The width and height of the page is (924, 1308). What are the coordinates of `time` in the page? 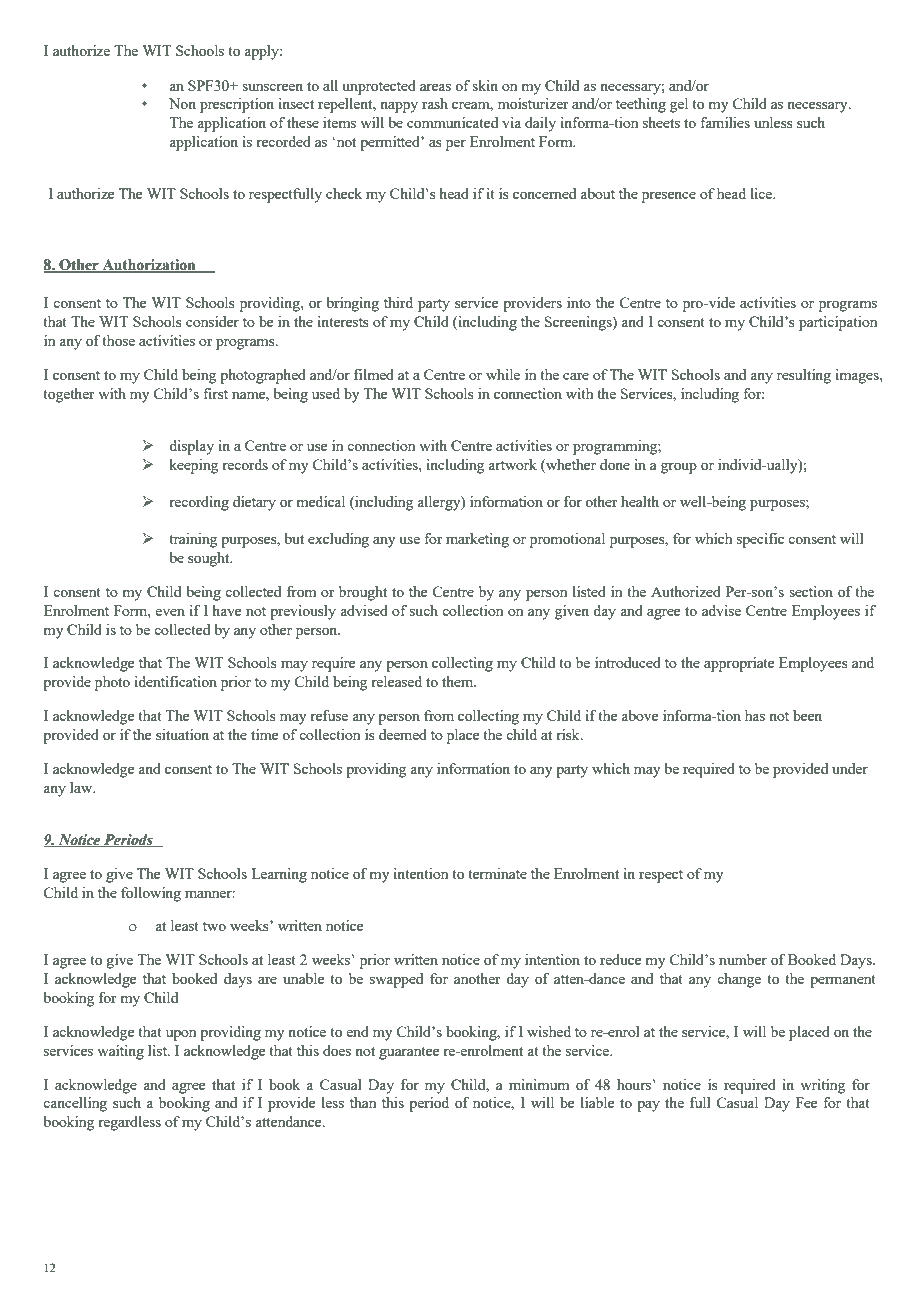 It's located at (264, 734).
